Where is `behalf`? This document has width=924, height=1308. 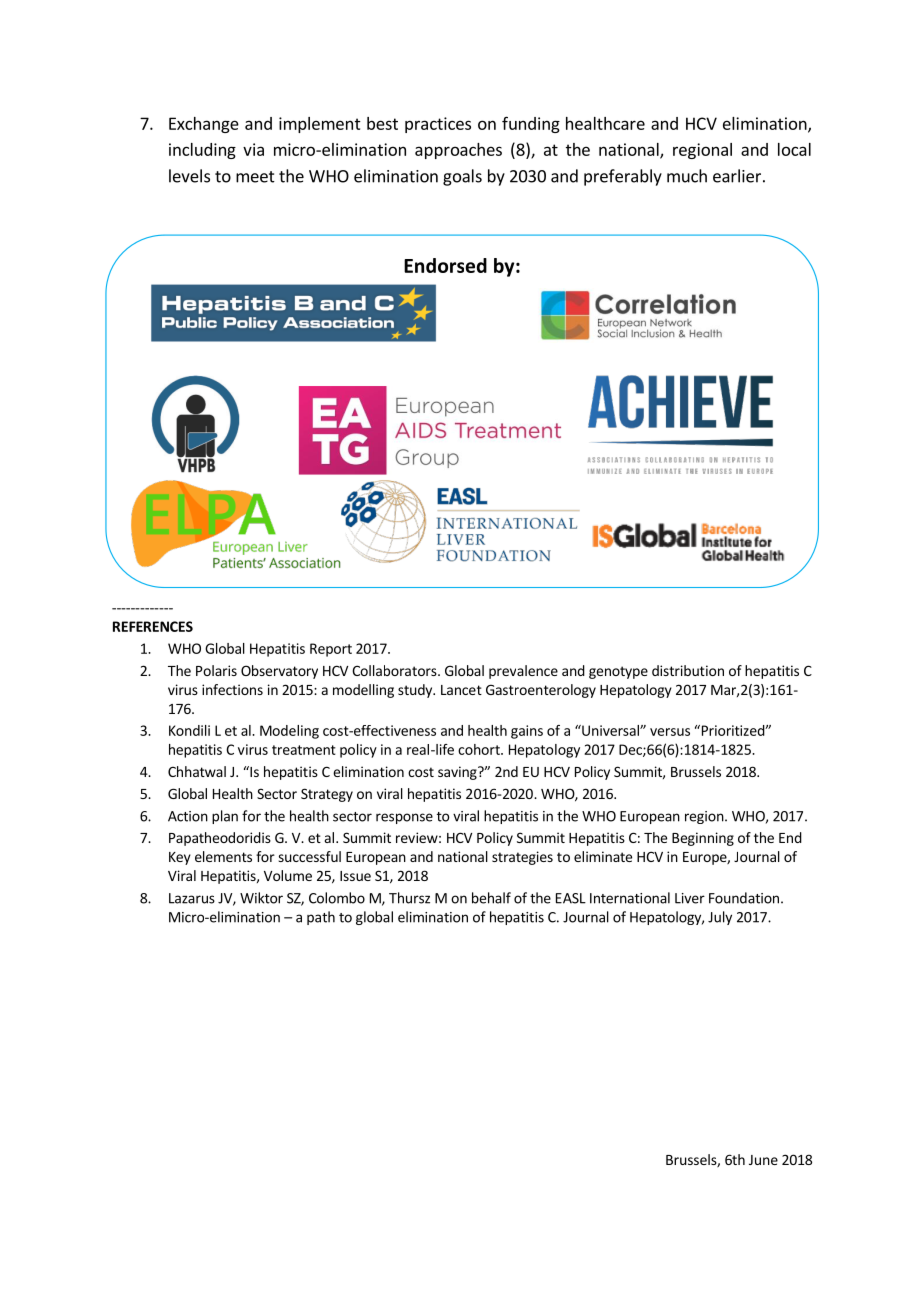 behalf is located at coordinates (491, 898).
